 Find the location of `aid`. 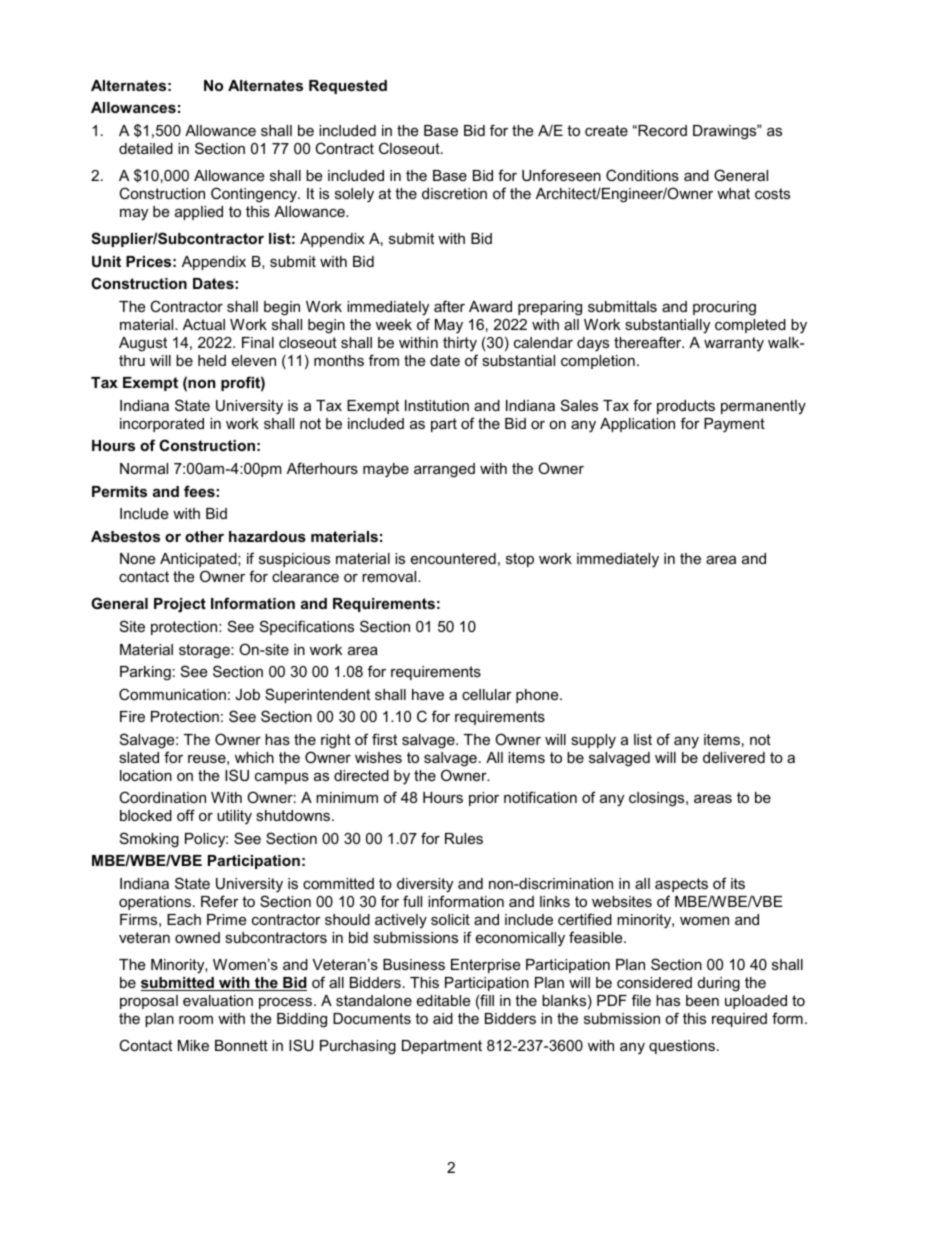

aid is located at coordinates (443, 1018).
